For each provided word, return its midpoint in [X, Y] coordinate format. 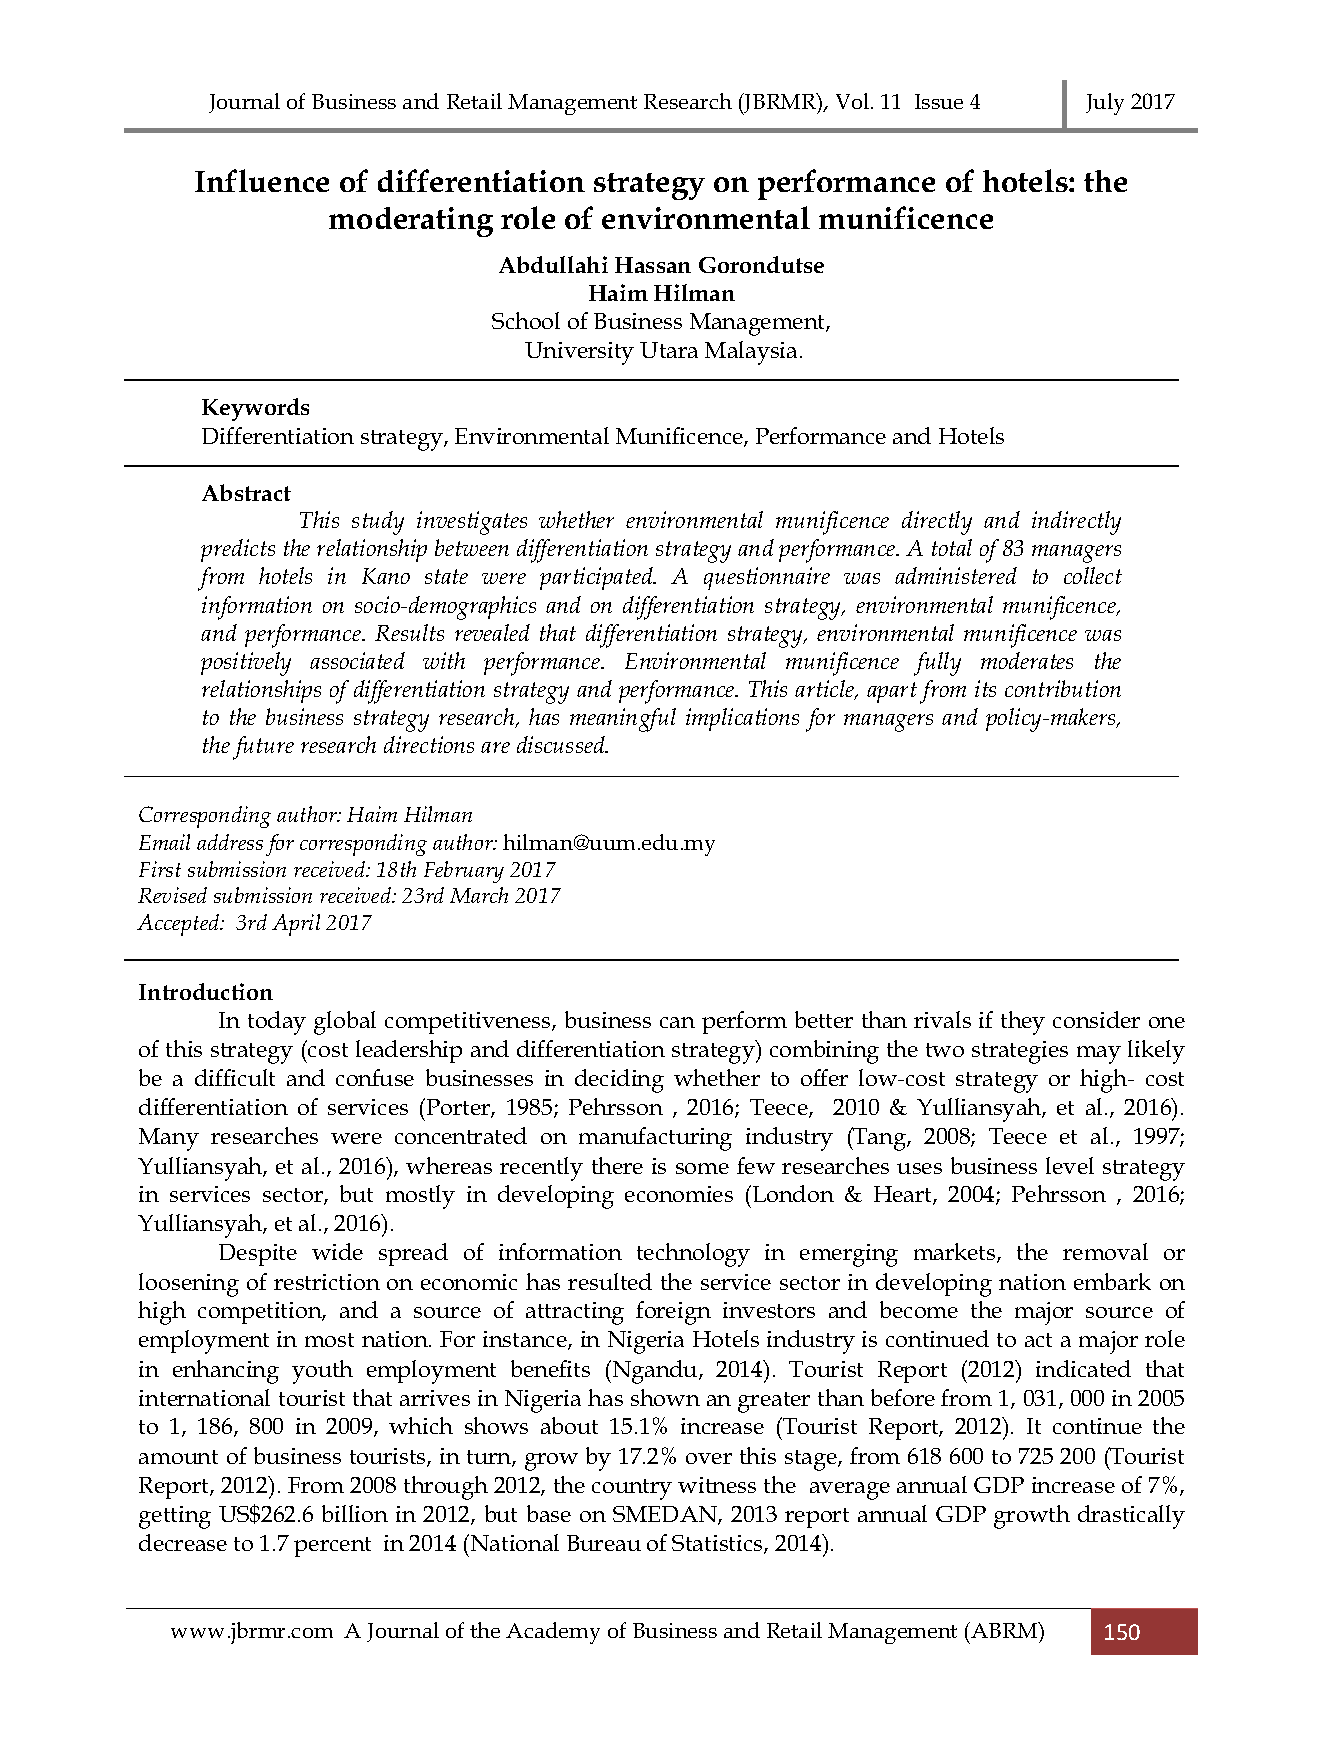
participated [597, 578]
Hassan [653, 265]
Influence [262, 180]
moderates [1027, 660]
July [1105, 104]
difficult [235, 1077]
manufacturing [655, 1139]
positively [246, 664]
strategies [1020, 1052]
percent [332, 1547]
